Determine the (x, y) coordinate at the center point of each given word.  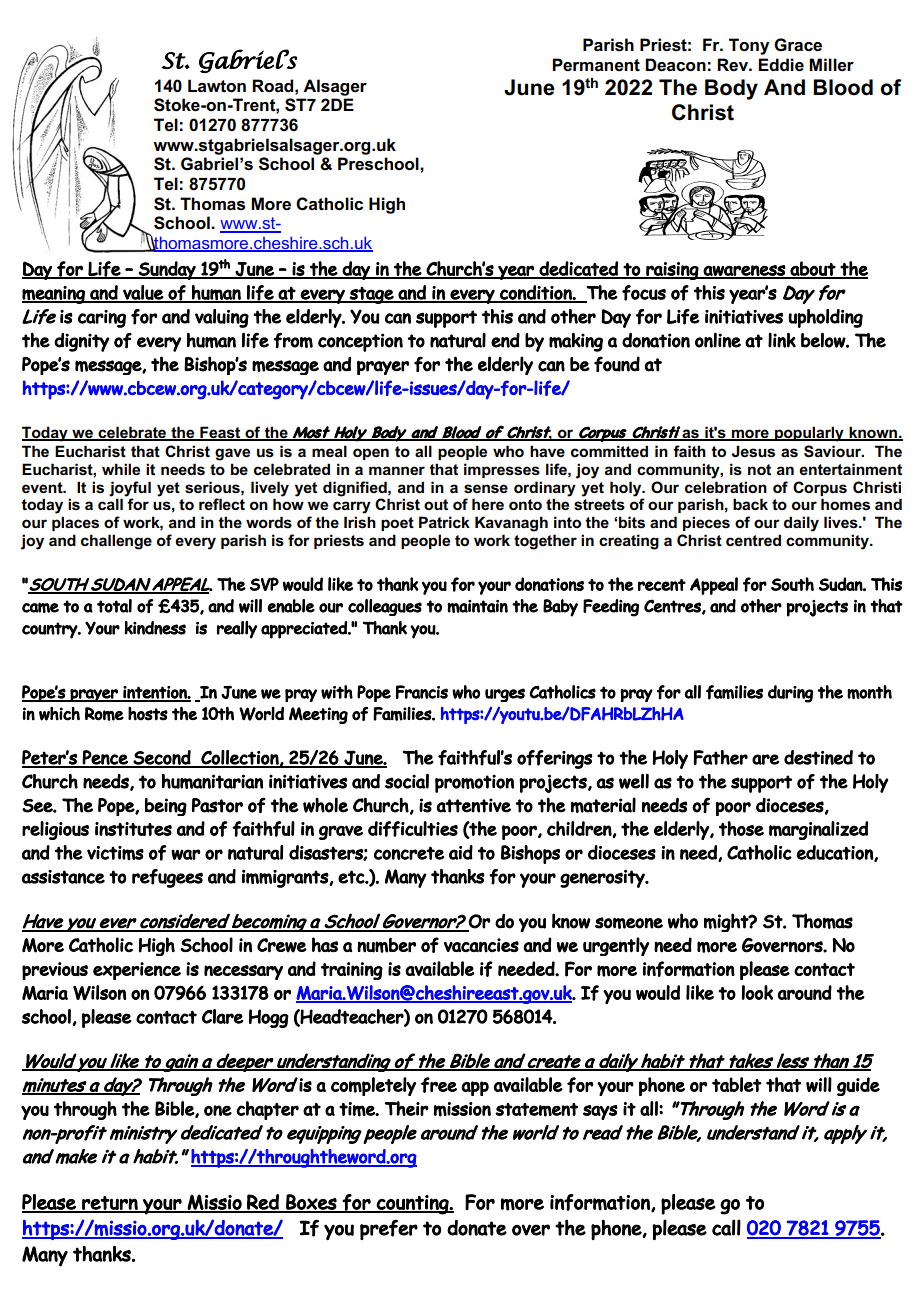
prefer (389, 1229)
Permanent (596, 65)
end (505, 340)
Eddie (781, 65)
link (782, 340)
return (110, 1204)
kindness (155, 628)
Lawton (217, 86)
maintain (477, 606)
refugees (167, 878)
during (790, 694)
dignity (81, 342)
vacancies (481, 945)
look (757, 992)
